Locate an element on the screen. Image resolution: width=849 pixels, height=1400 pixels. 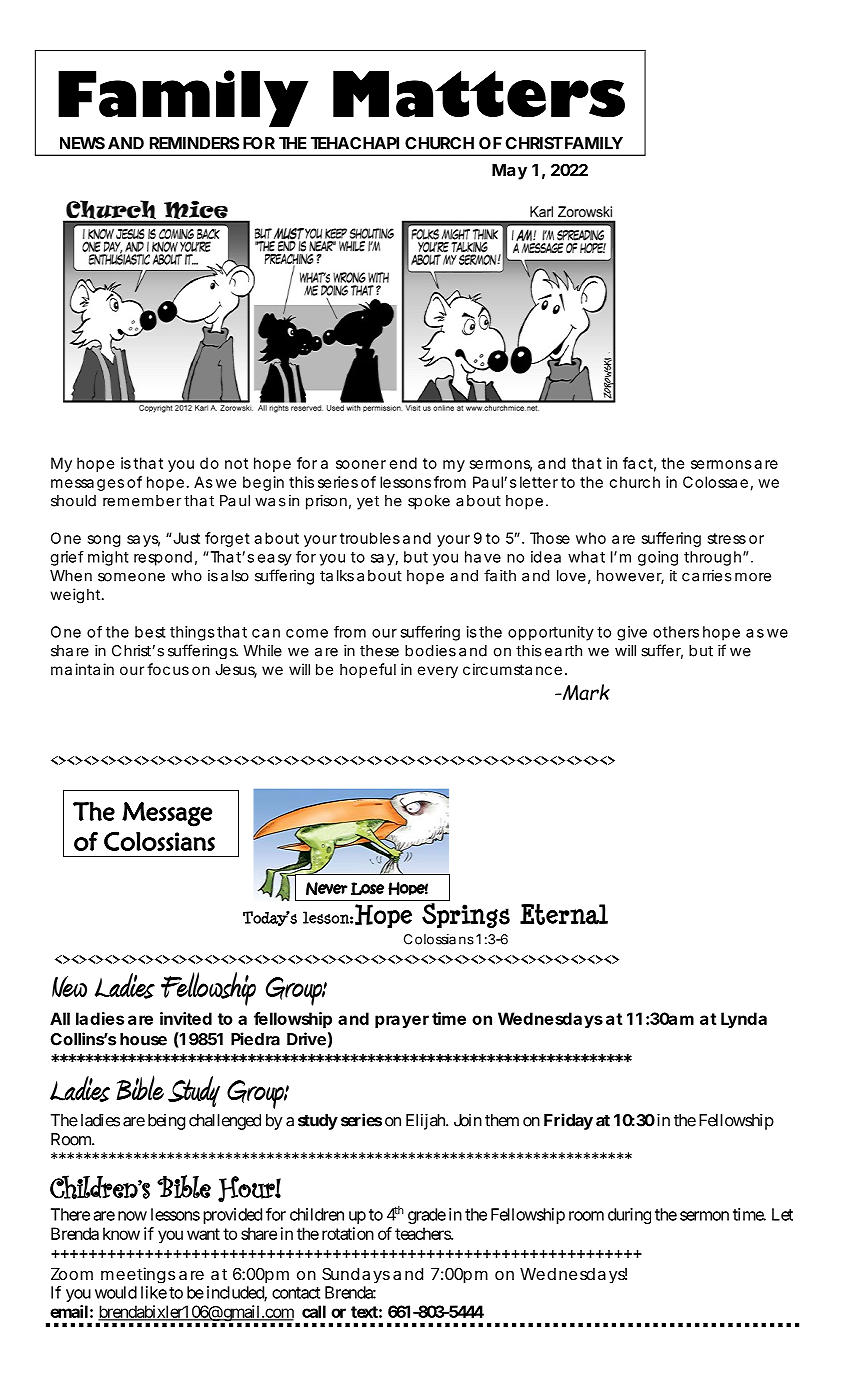
Sundays is located at coordinates (356, 1275).
